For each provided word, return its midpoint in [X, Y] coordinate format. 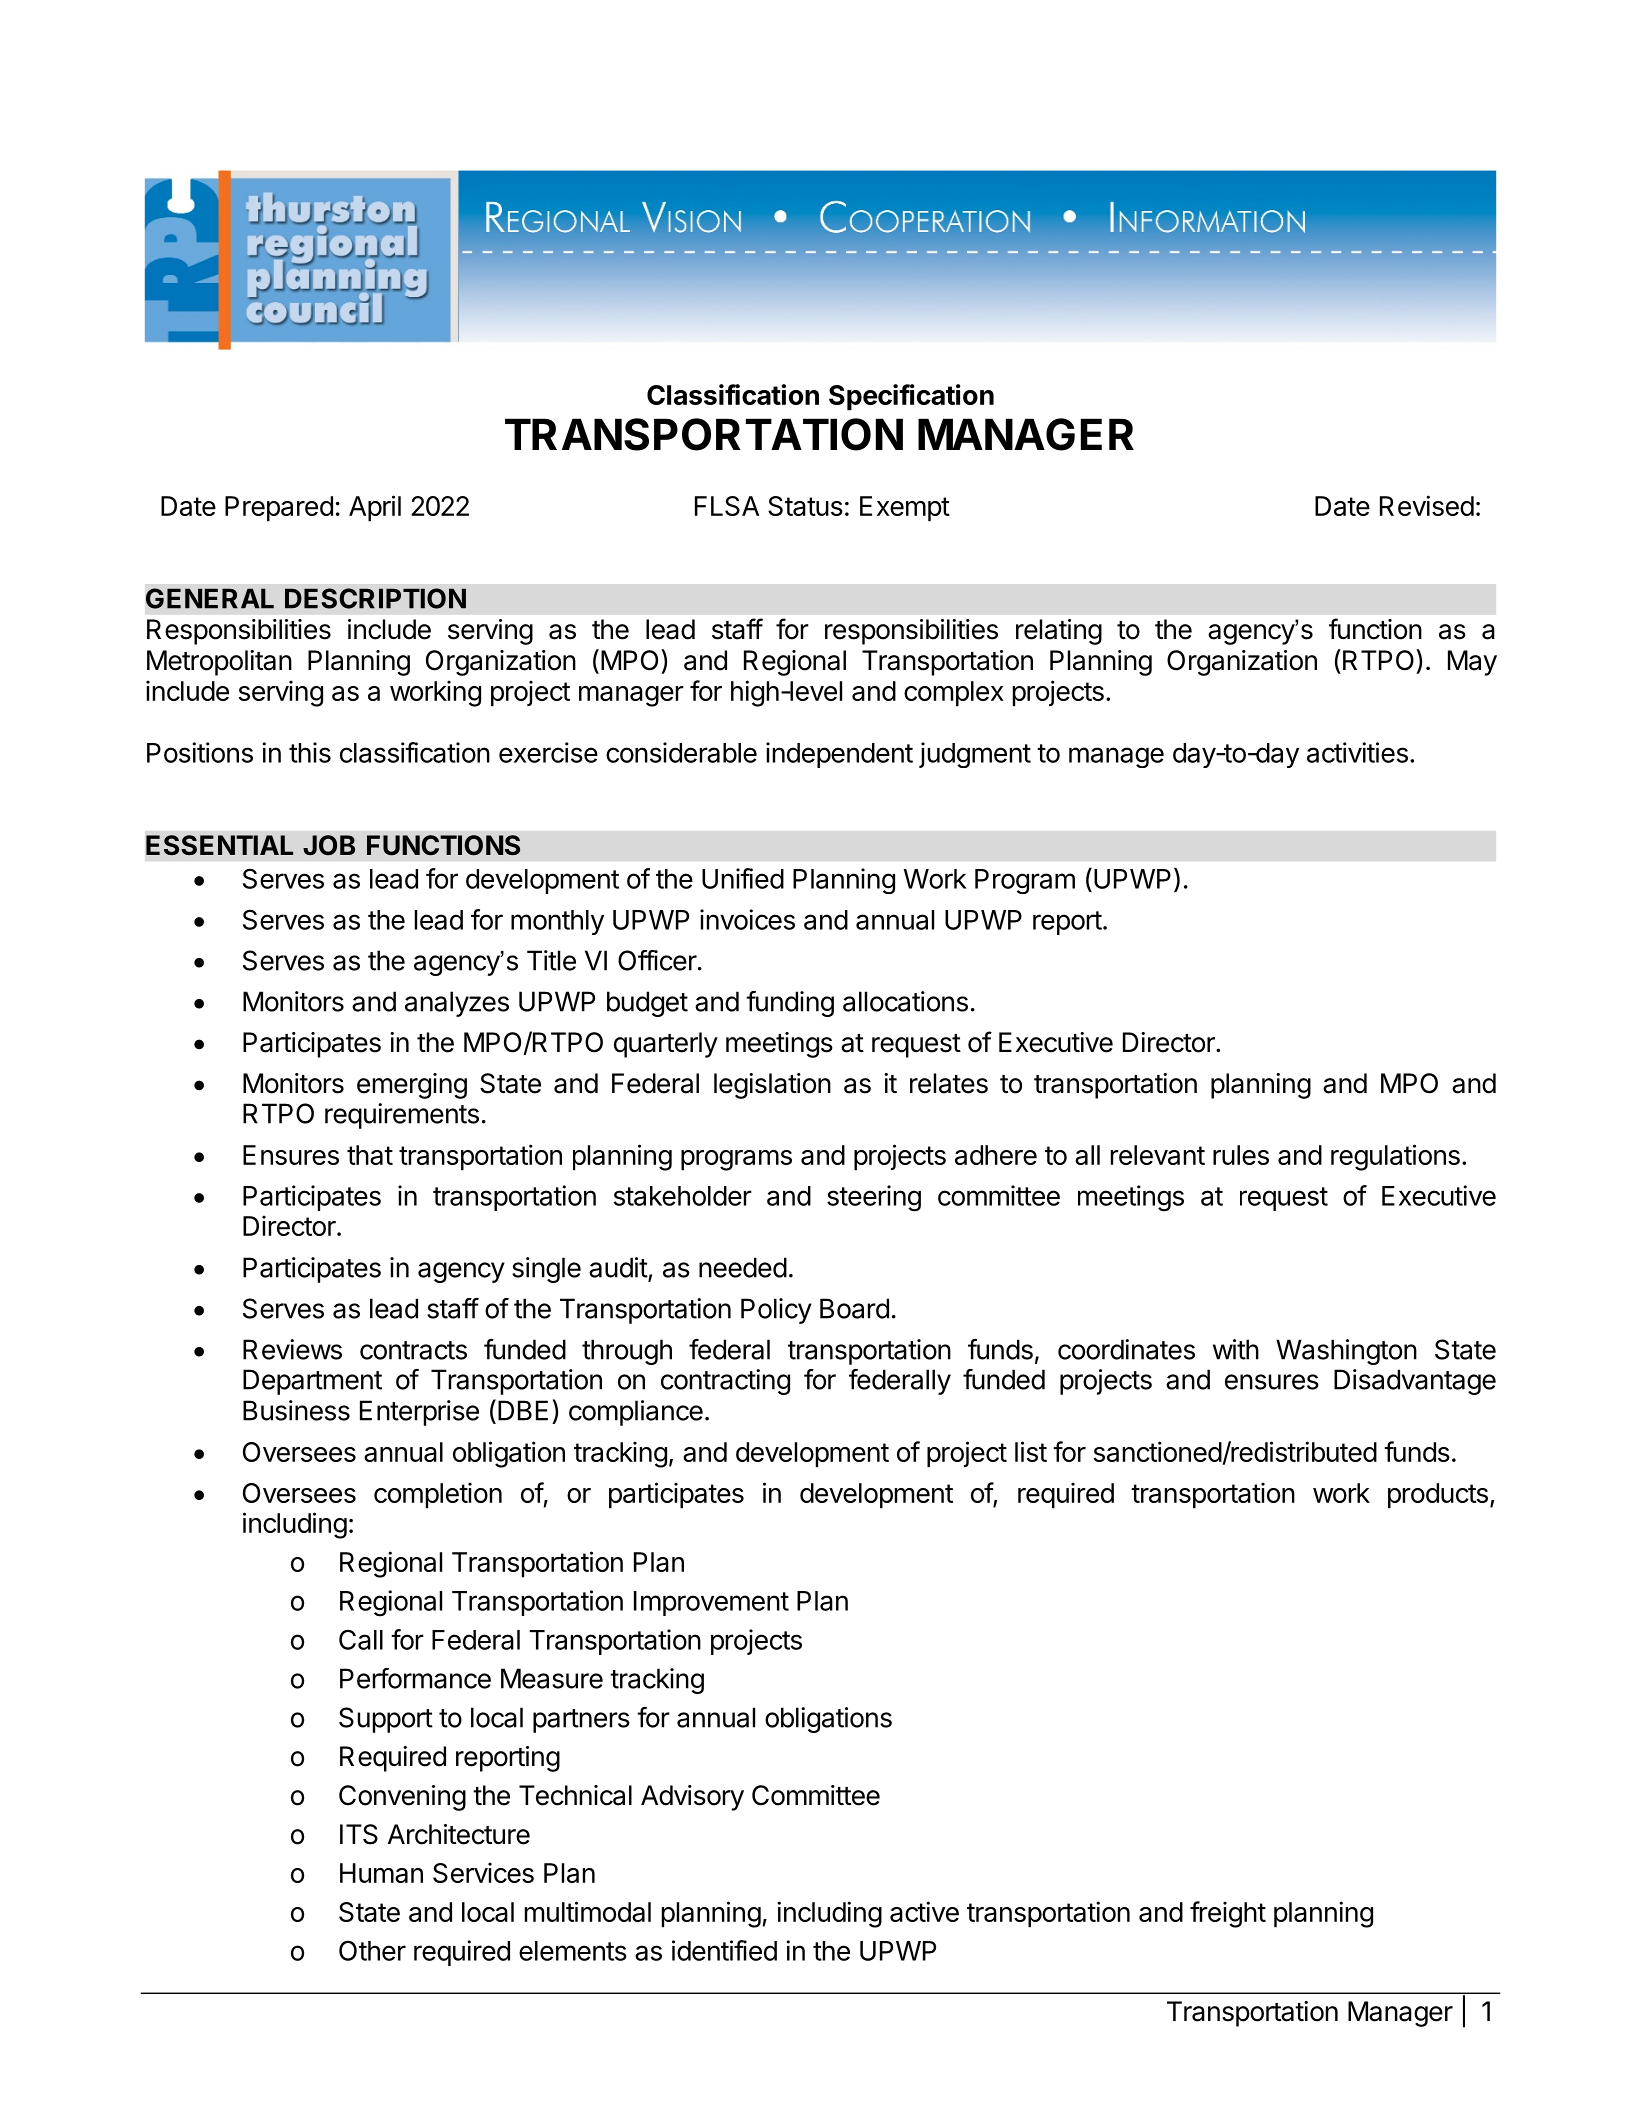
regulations [1395, 1157]
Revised [1427, 505]
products [1438, 1496]
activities [1357, 752]
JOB [329, 845]
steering [874, 1198]
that [370, 1155]
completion [438, 1495]
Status [805, 506]
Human [381, 1873]
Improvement [711, 1603]
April [375, 508]
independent [839, 755]
